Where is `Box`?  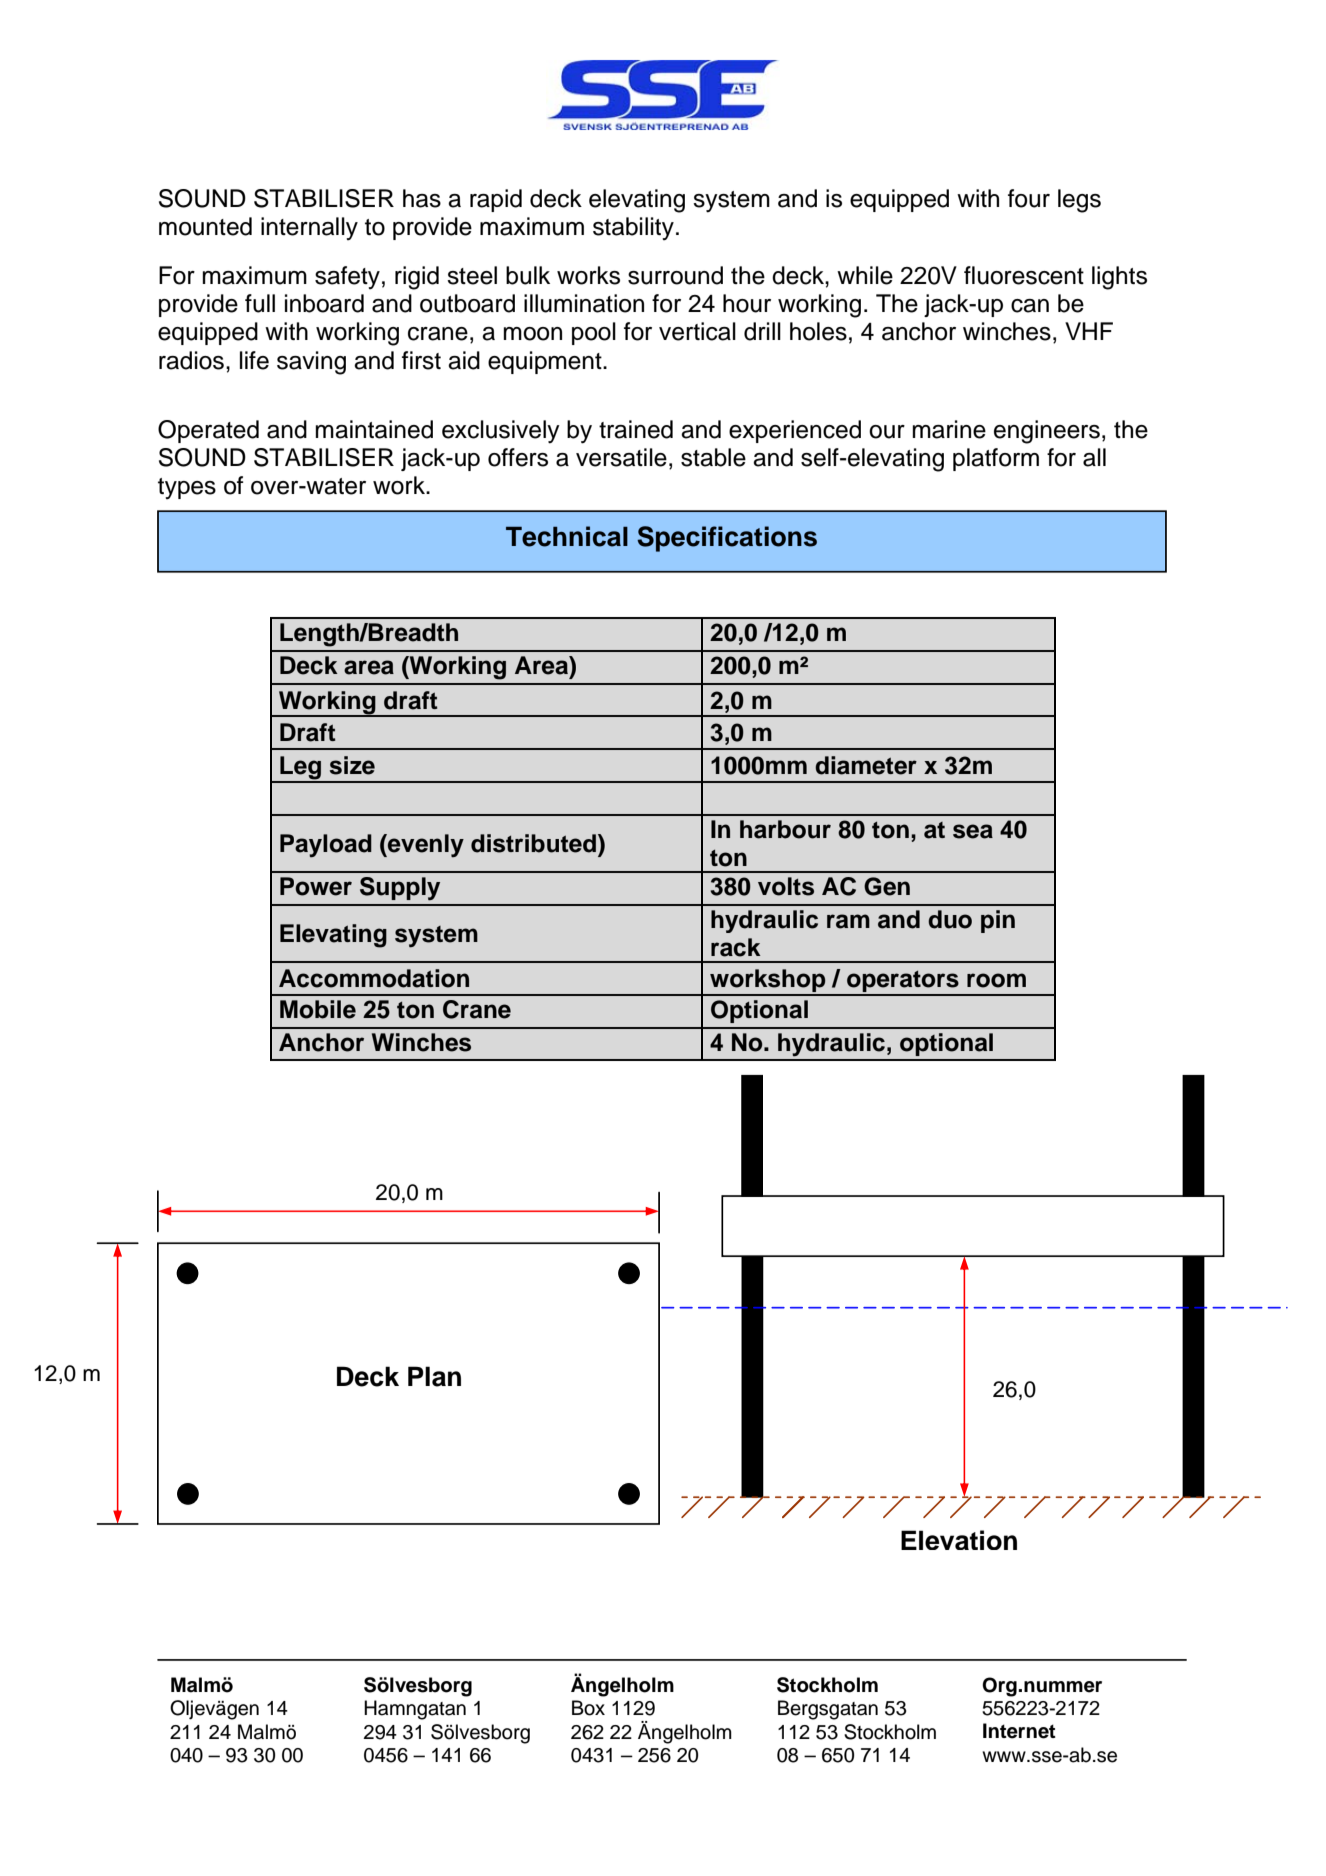
Box is located at coordinates (588, 1708).
